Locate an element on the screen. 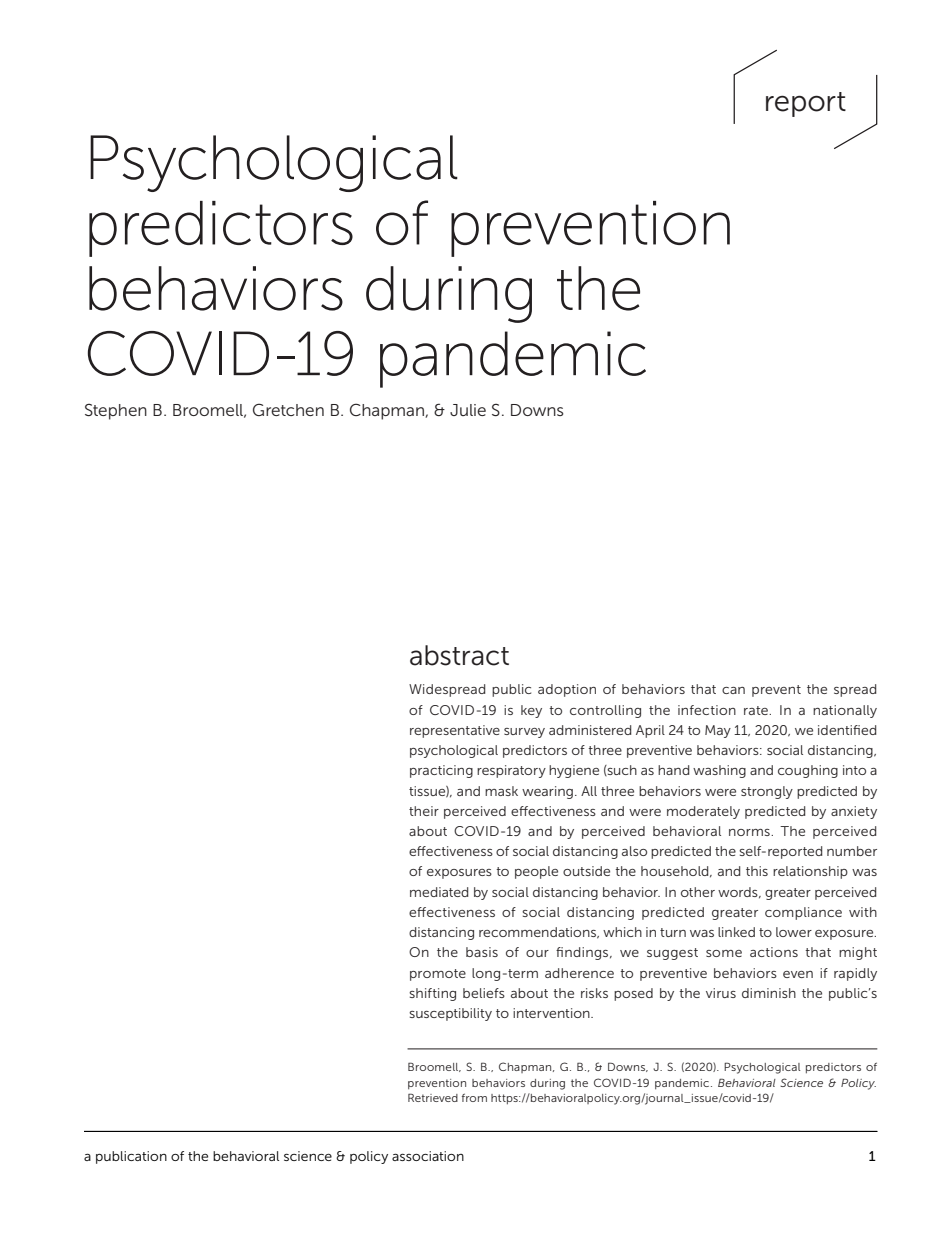 This screenshot has height=1233, width=952. adoption is located at coordinates (567, 690).
